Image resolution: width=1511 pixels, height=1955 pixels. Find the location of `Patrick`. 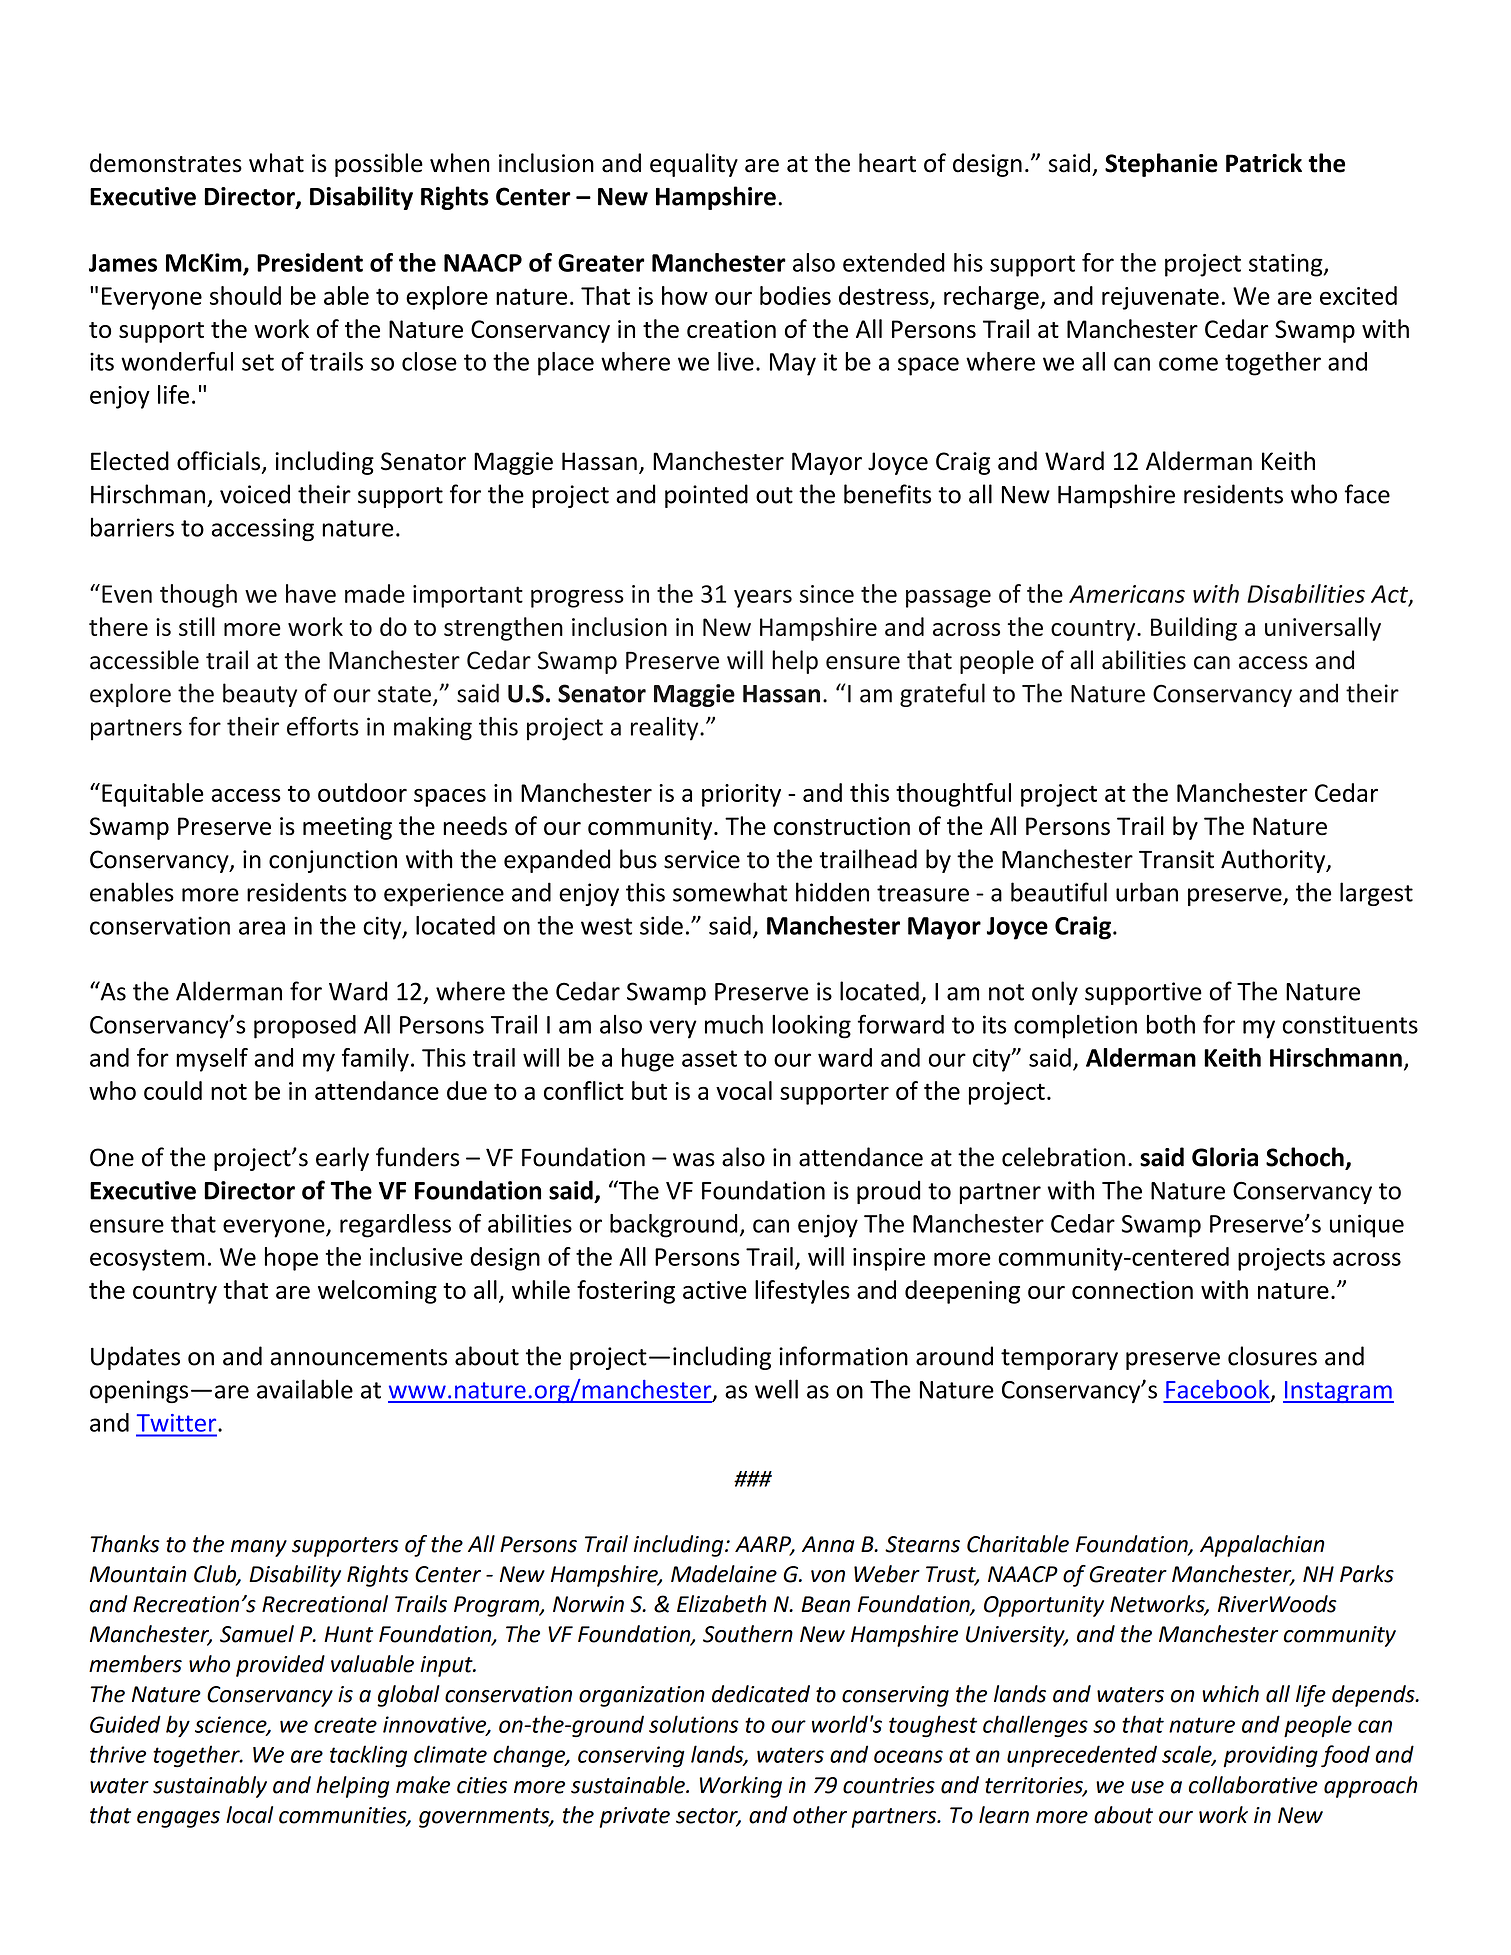

Patrick is located at coordinates (1264, 163).
